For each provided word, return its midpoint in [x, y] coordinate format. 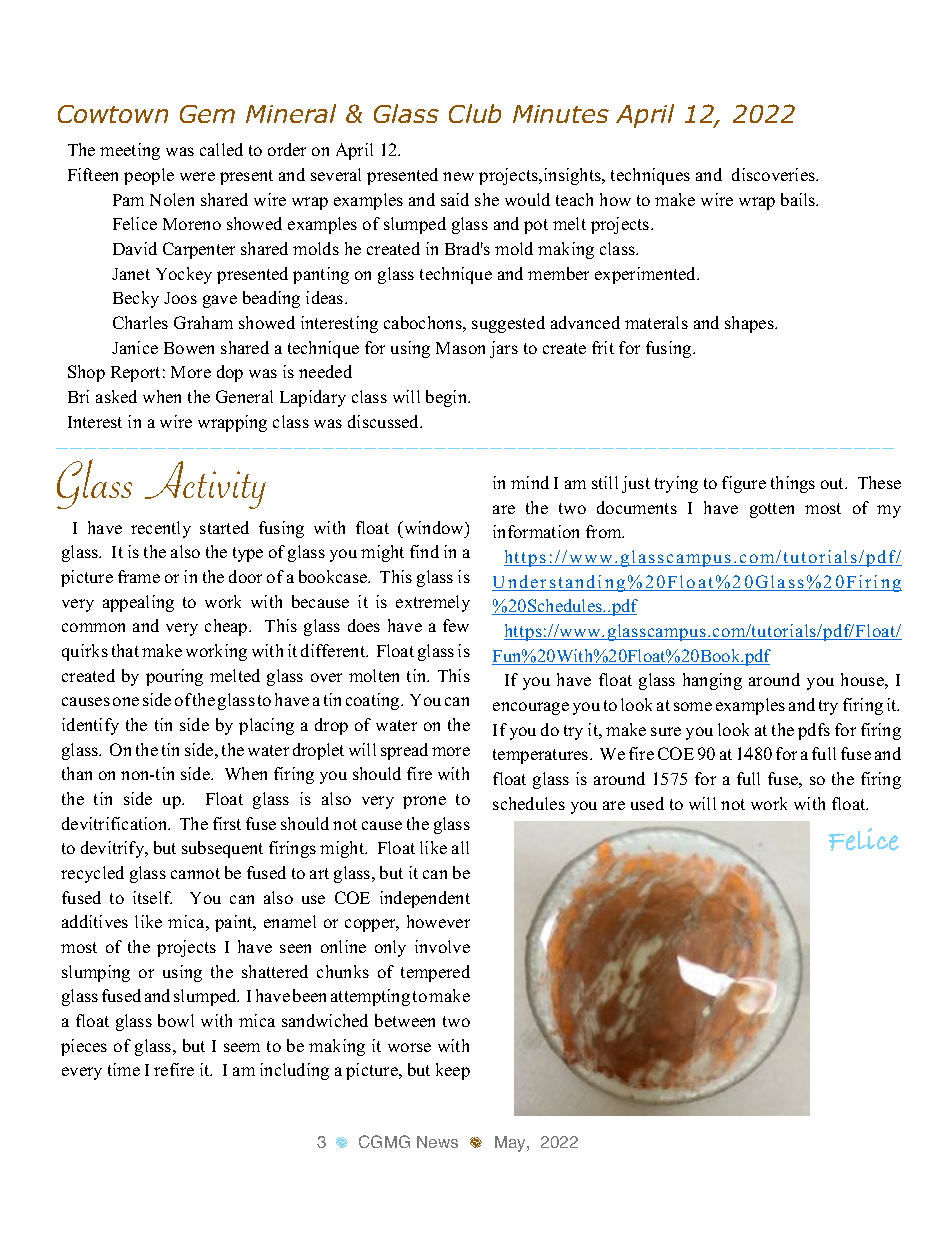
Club [475, 113]
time [124, 1069]
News [437, 1142]
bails [799, 199]
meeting [130, 151]
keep [453, 1071]
